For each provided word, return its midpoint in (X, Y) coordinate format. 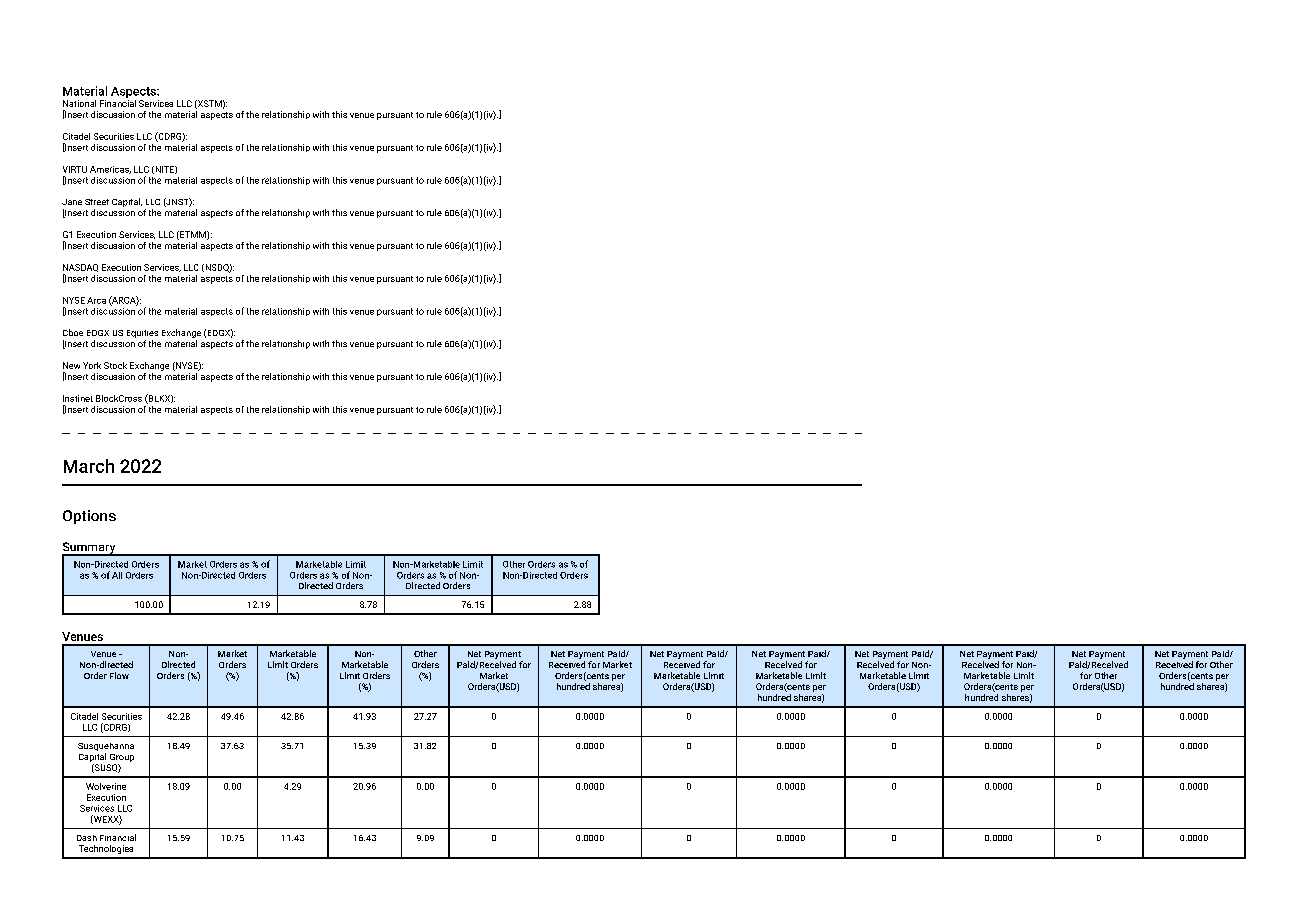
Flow (119, 675)
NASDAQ (80, 268)
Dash (87, 838)
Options (89, 517)
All (117, 575)
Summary (90, 549)
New (71, 365)
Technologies (106, 849)
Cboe (73, 332)
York (92, 365)
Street (97, 202)
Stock (115, 365)
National (79, 103)
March (89, 466)
